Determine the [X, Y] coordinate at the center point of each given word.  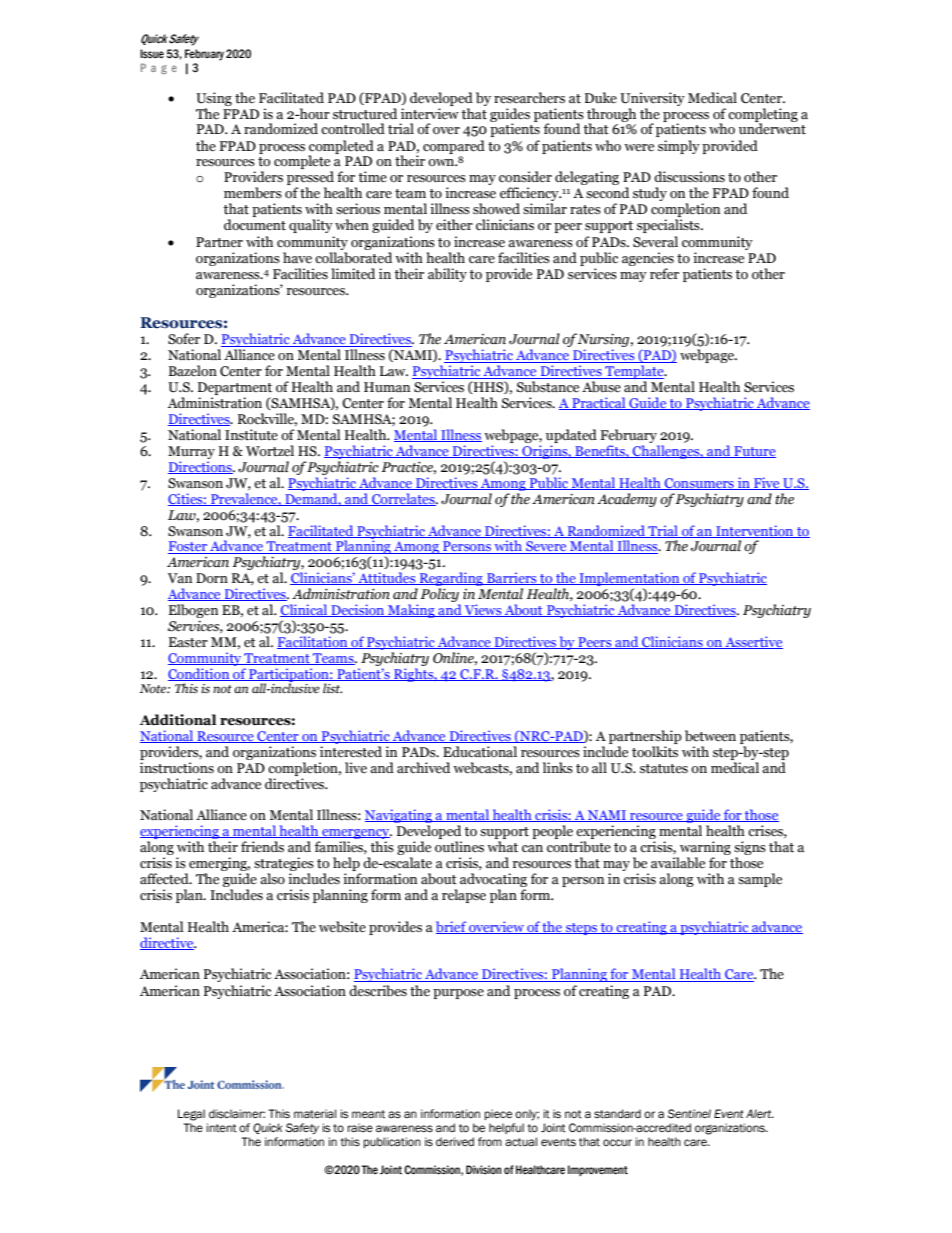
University [652, 99]
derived [455, 1141]
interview [430, 114]
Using [214, 99]
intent [222, 1128]
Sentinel [689, 1113]
